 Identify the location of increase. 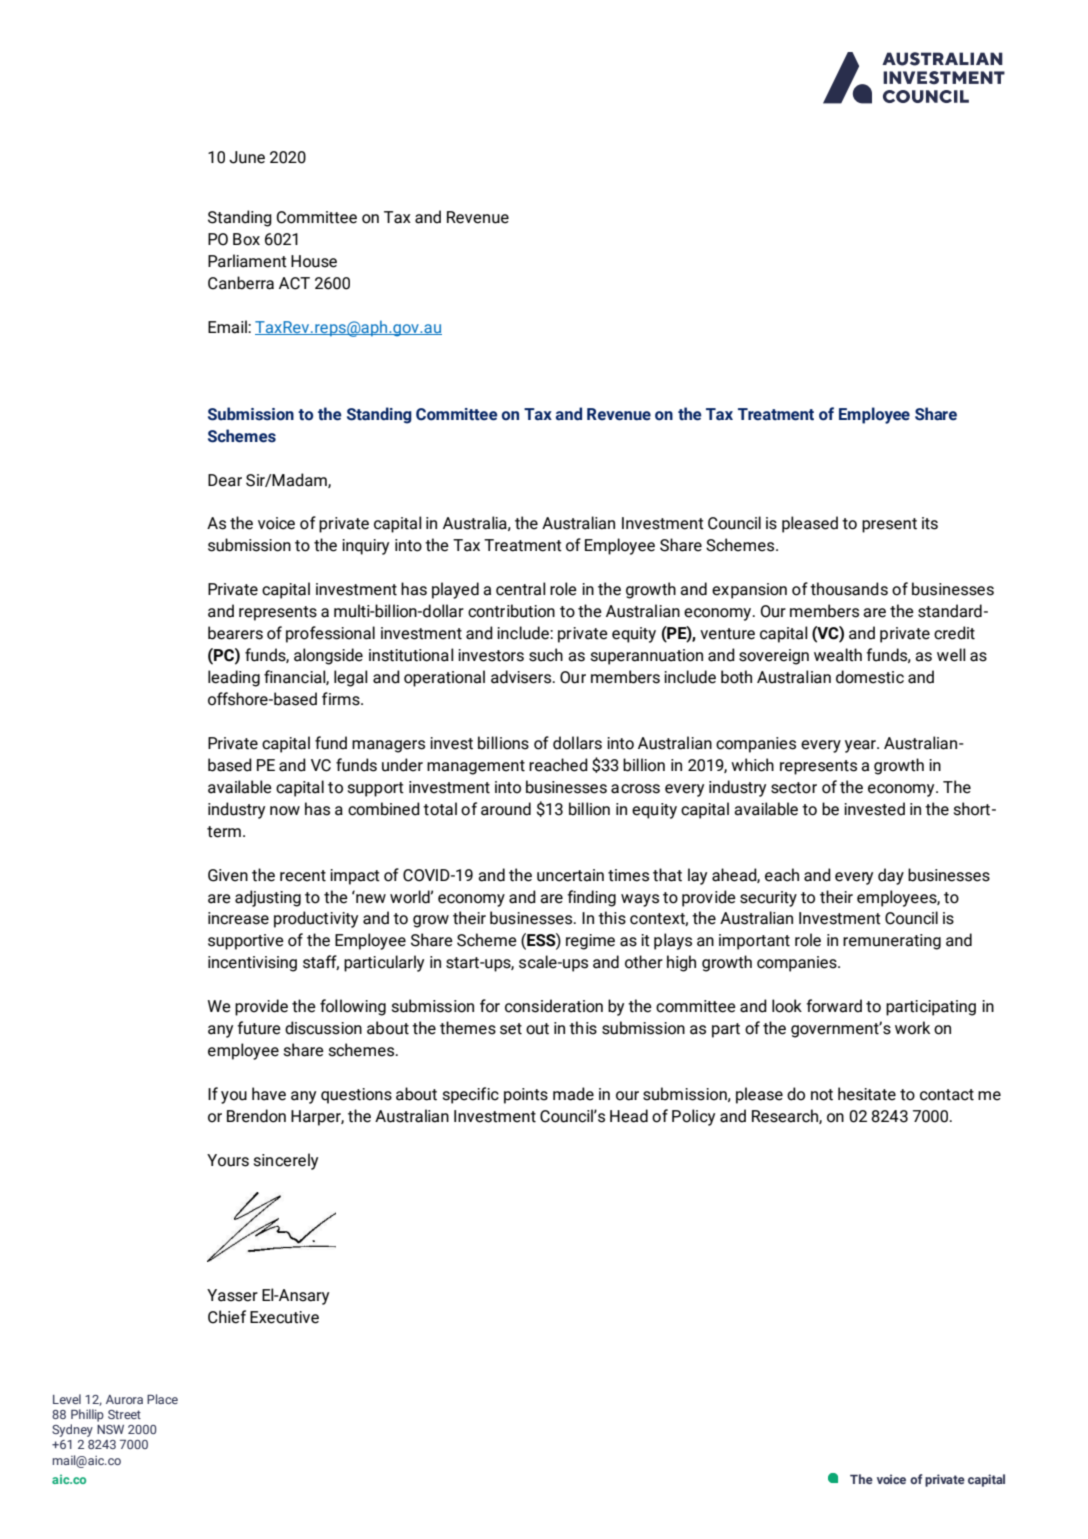
(238, 918).
